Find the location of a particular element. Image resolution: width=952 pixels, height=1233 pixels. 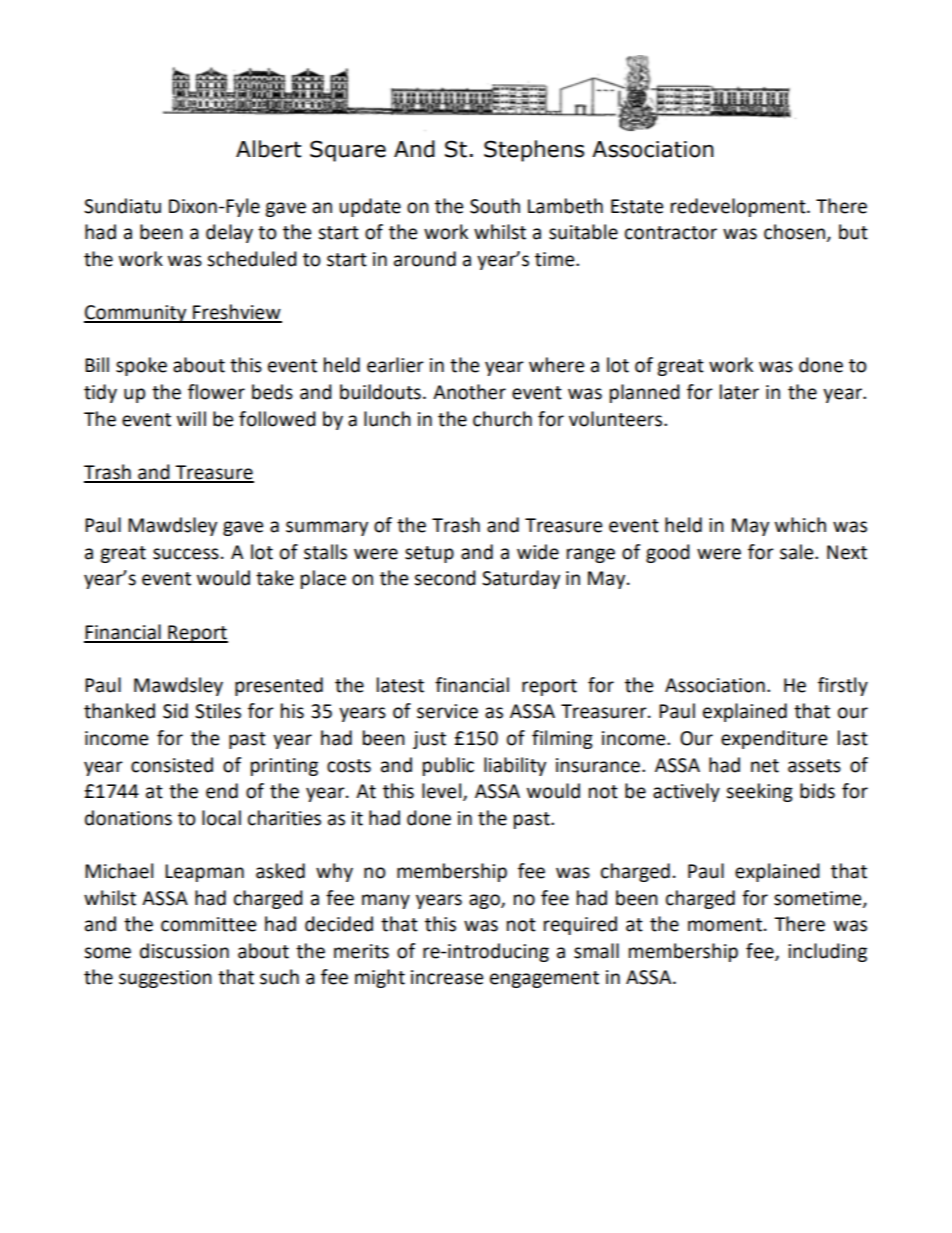

later is located at coordinates (739, 392).
